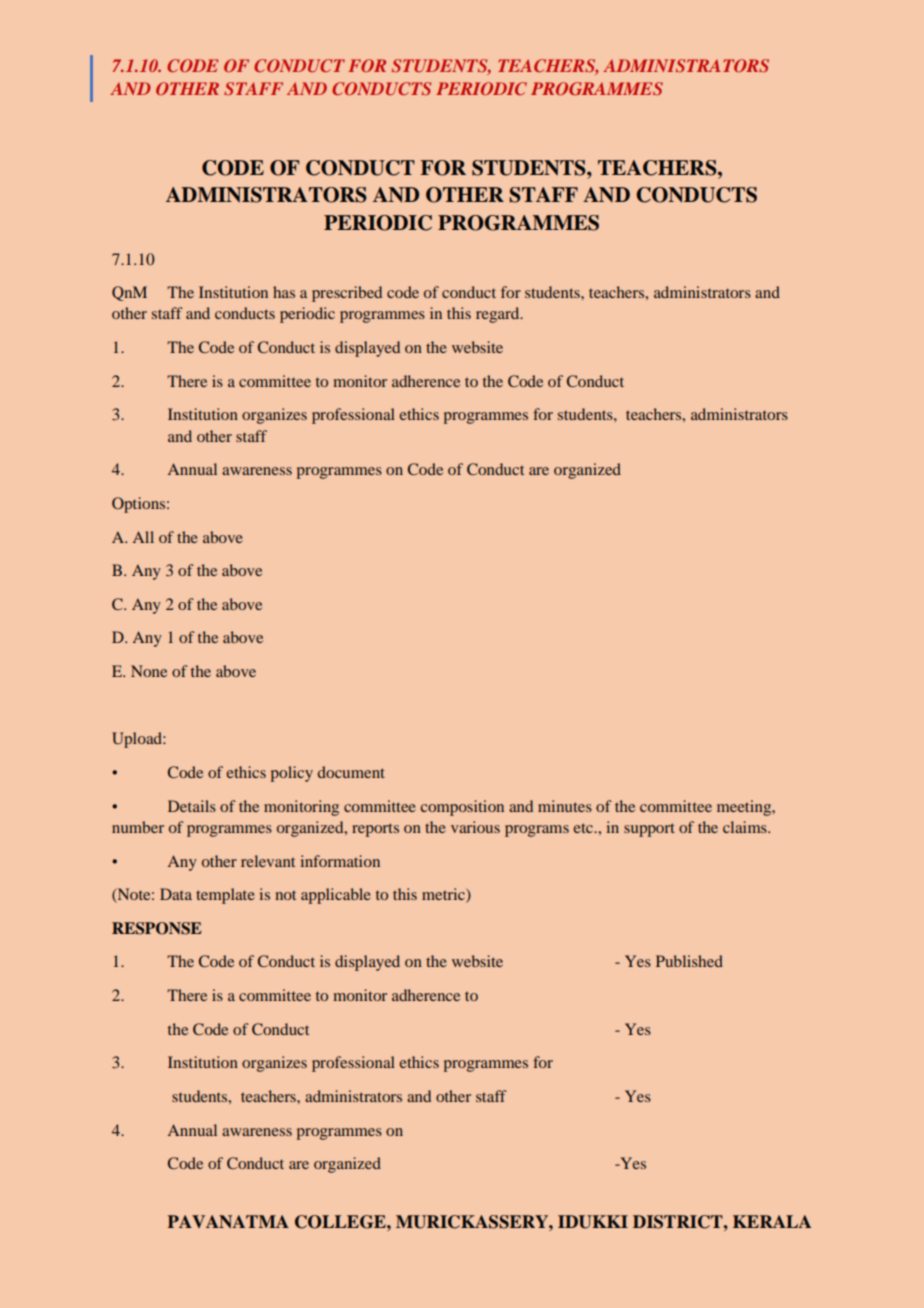 The height and width of the image is (1308, 924). What do you see at coordinates (192, 806) in the image?
I see `Details` at bounding box center [192, 806].
